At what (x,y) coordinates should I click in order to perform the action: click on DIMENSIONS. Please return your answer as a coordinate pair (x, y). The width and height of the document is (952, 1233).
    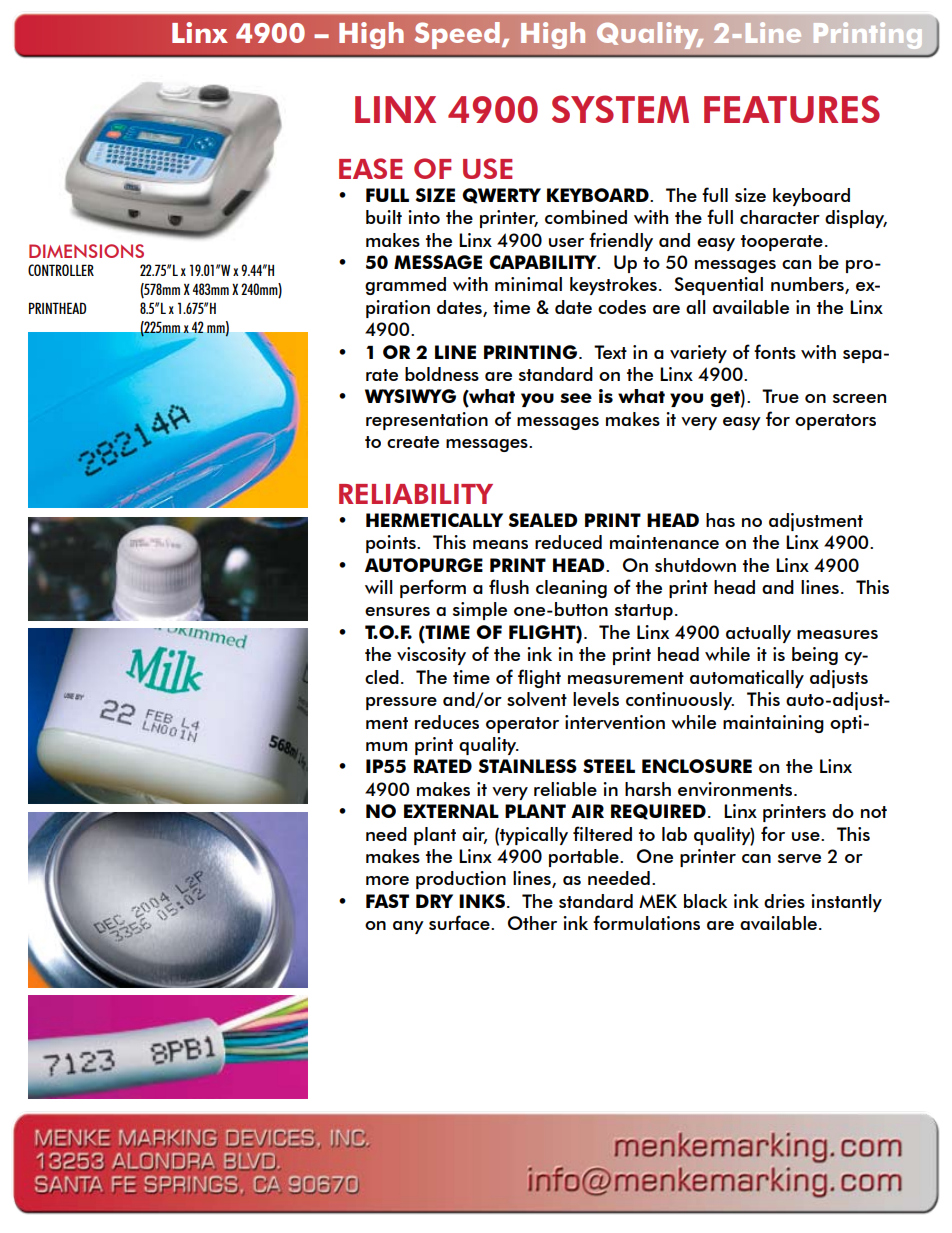
    Looking at the image, I should click on (86, 251).
